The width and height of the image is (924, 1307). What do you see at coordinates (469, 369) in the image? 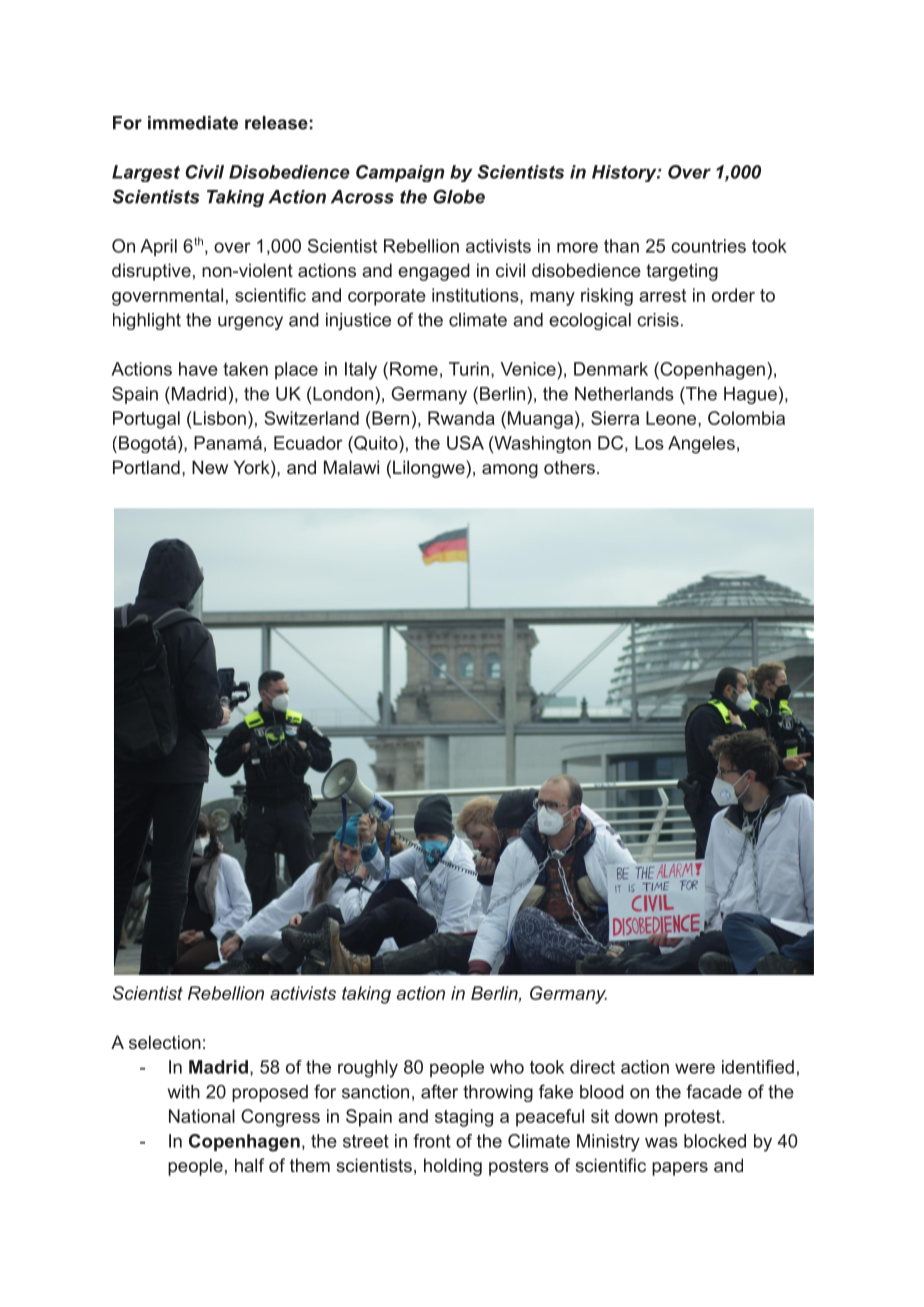
I see `Turin` at bounding box center [469, 369].
